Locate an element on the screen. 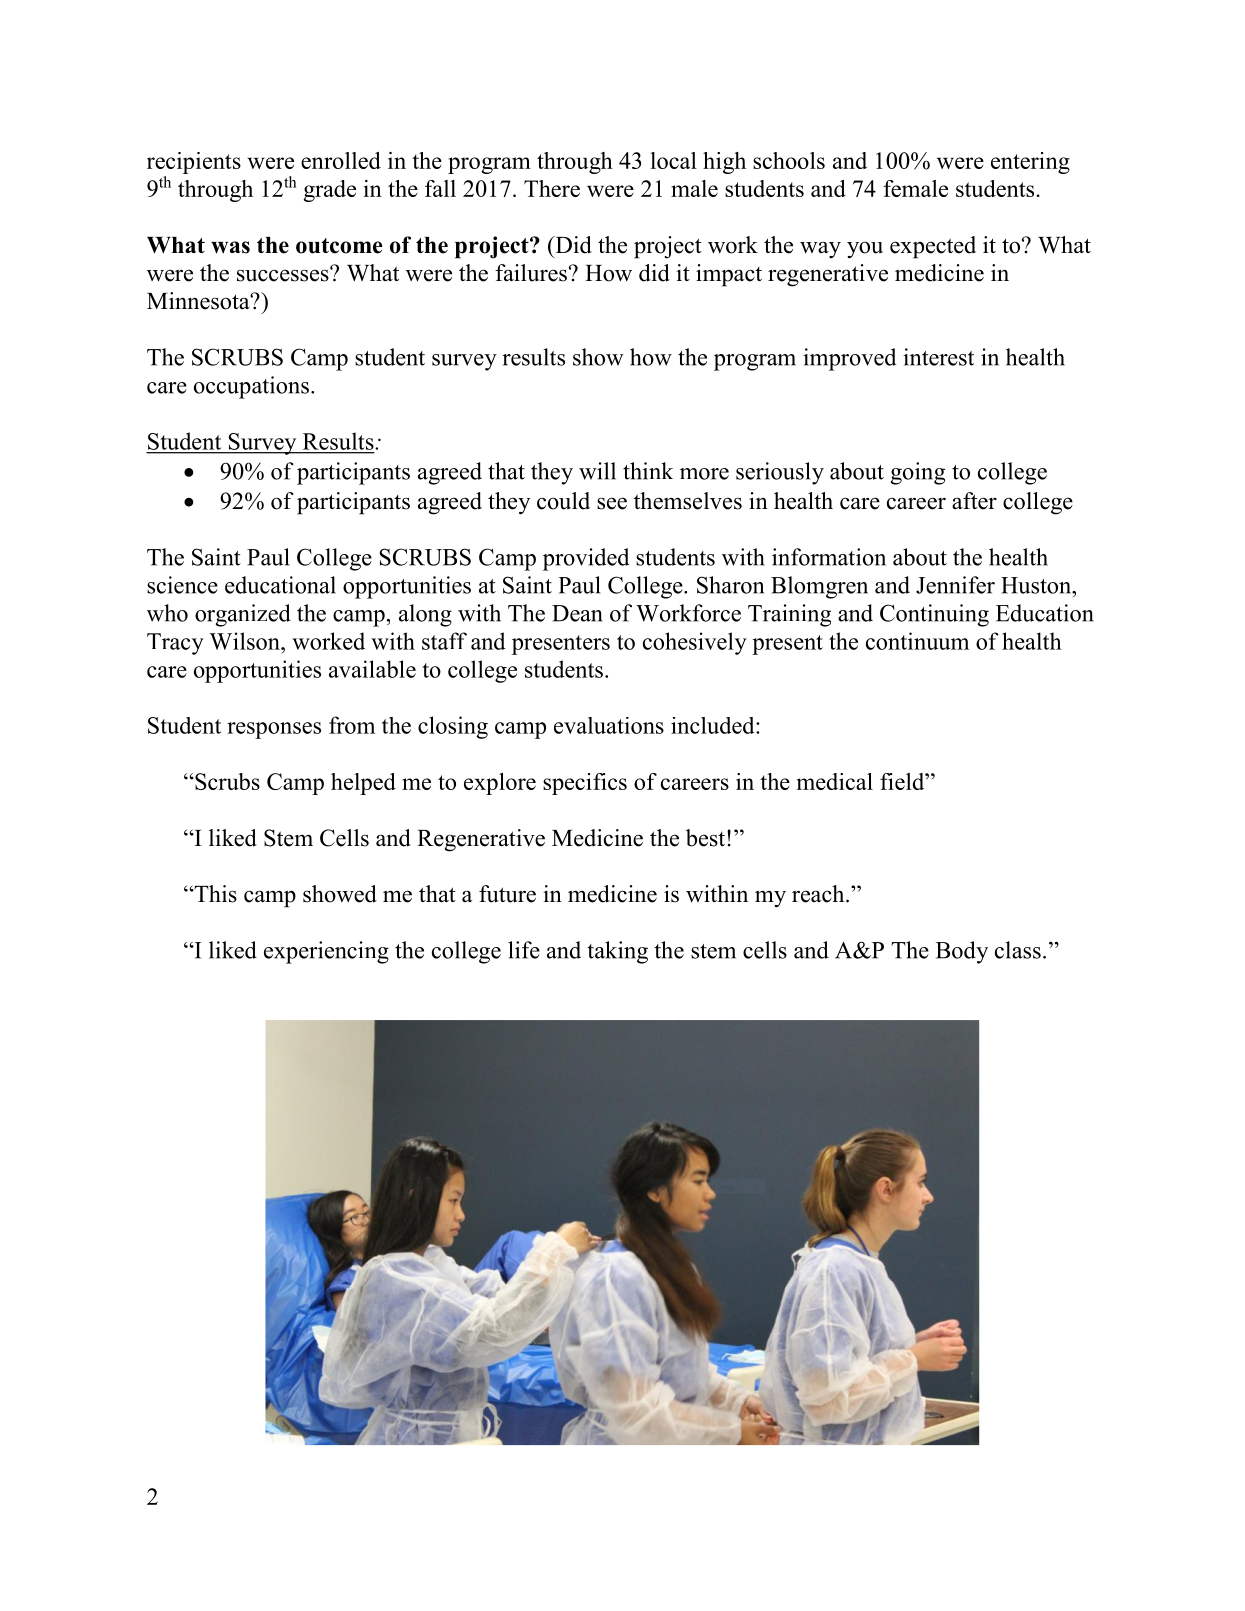  Body is located at coordinates (962, 952).
